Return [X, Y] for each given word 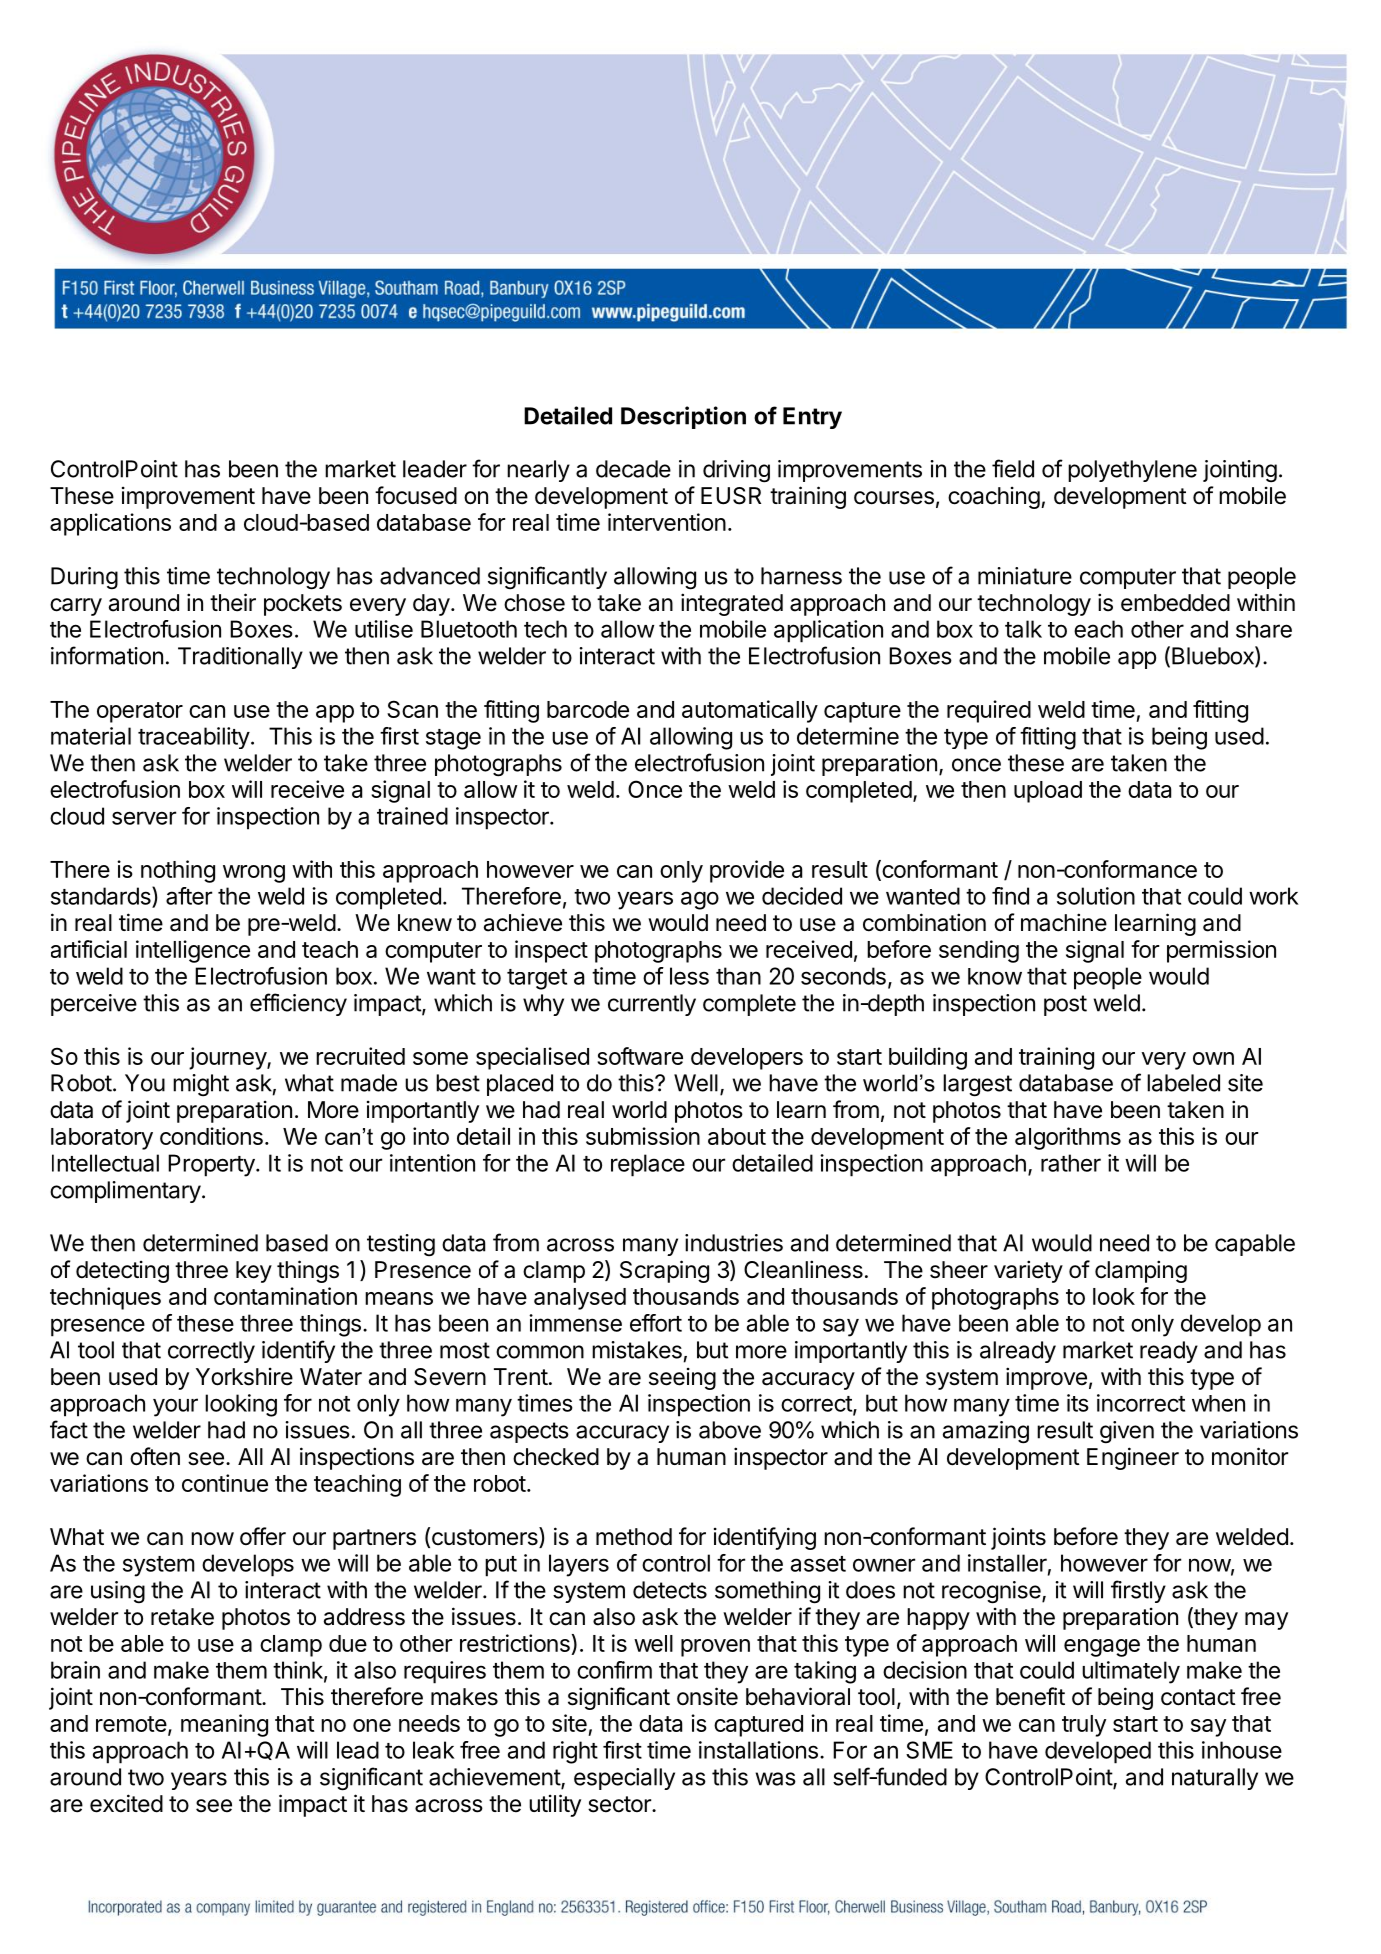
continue [225, 1483]
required [989, 711]
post [1065, 1005]
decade [633, 469]
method [634, 1537]
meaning [224, 1725]
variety [1028, 1271]
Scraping [664, 1271]
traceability [194, 738]
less [689, 976]
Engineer [1133, 1458]
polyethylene [1132, 471]
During [84, 578]
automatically [750, 711]
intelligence [193, 951]
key [254, 1272]
